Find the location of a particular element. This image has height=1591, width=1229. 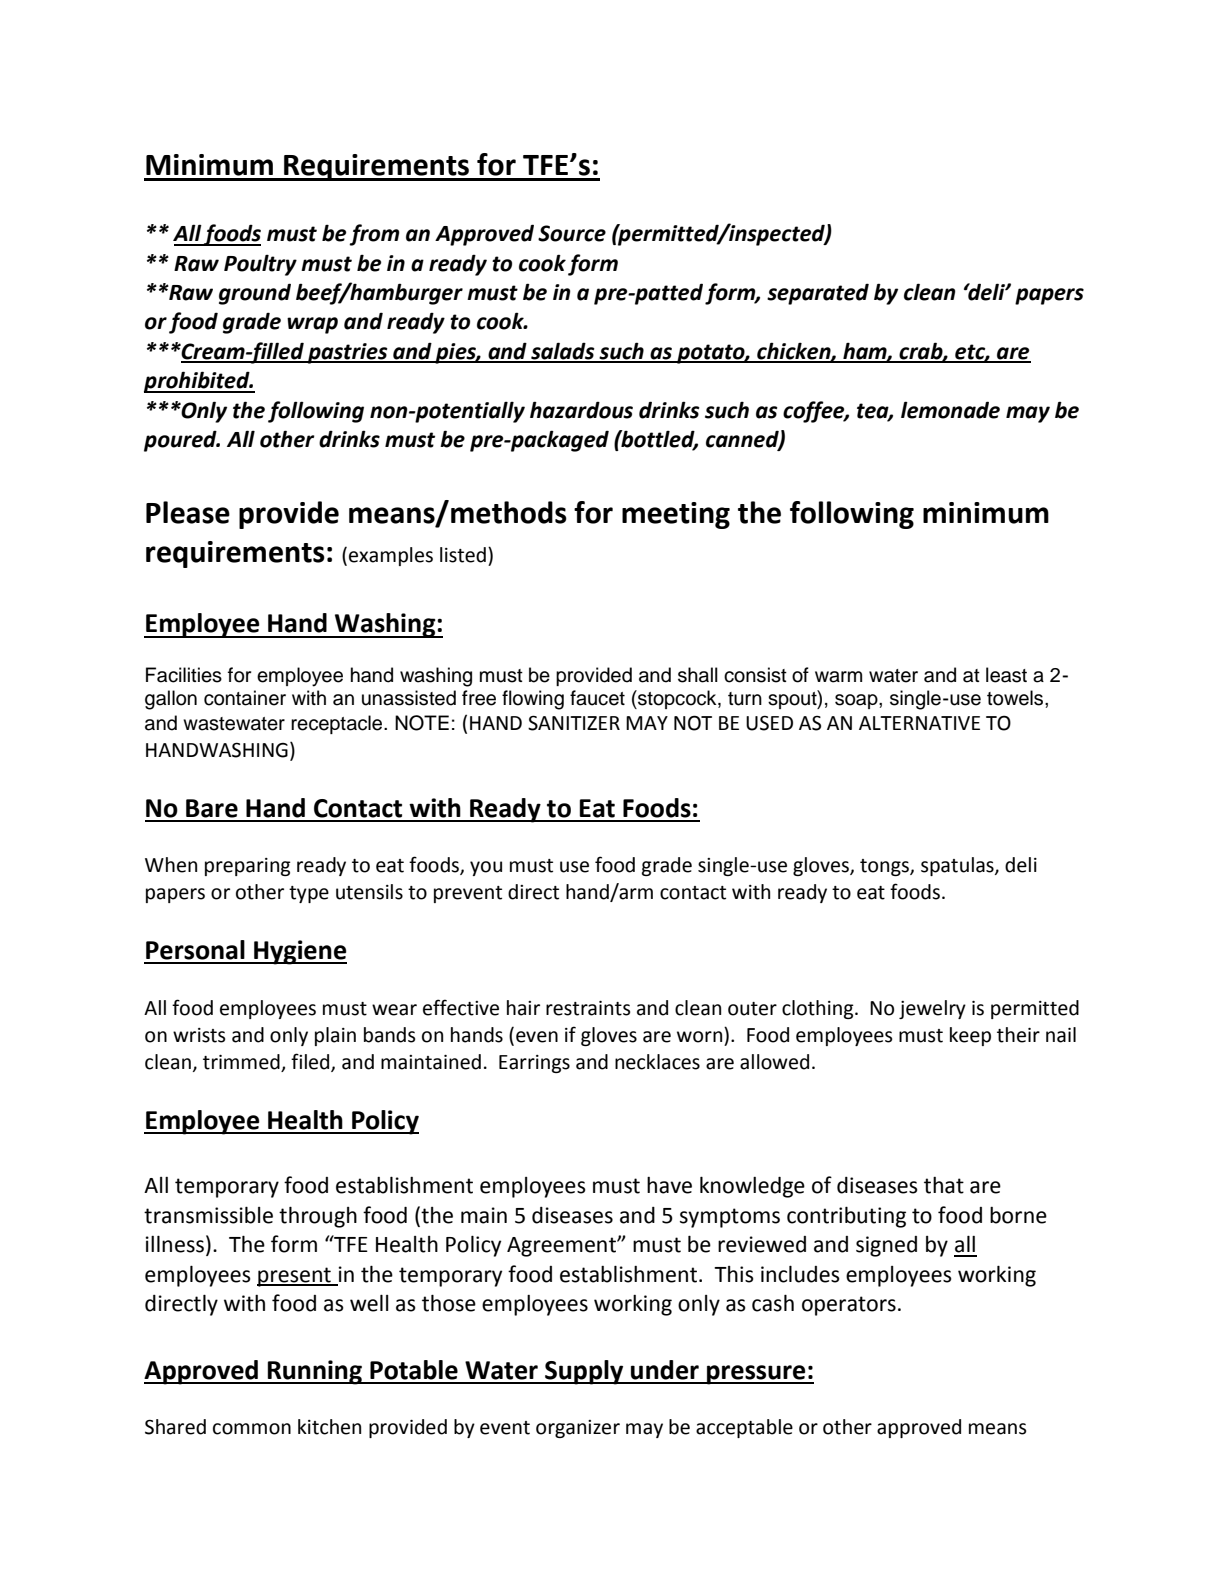

tongs is located at coordinates (885, 867).
